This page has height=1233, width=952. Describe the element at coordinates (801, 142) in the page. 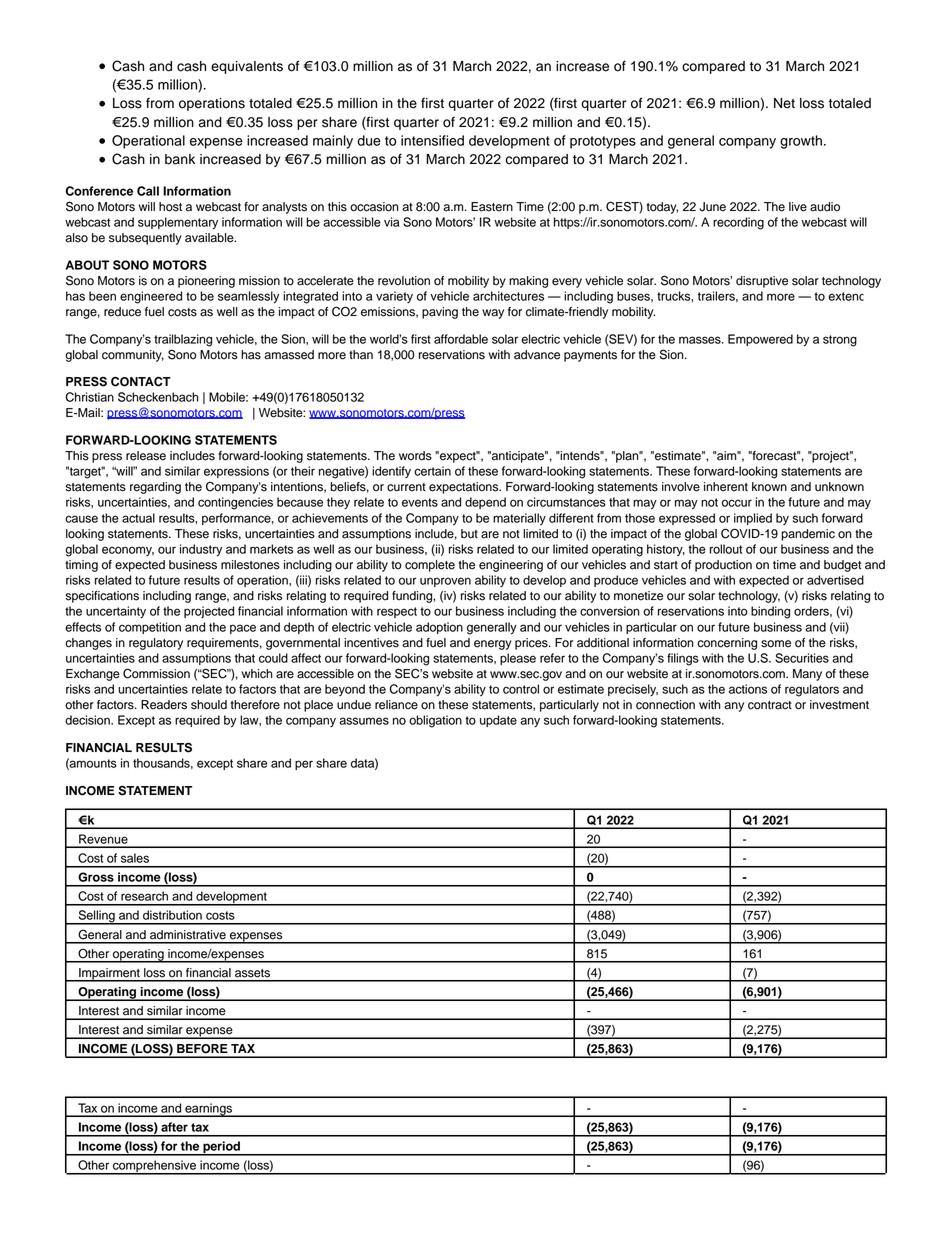

I see `growth` at that location.
